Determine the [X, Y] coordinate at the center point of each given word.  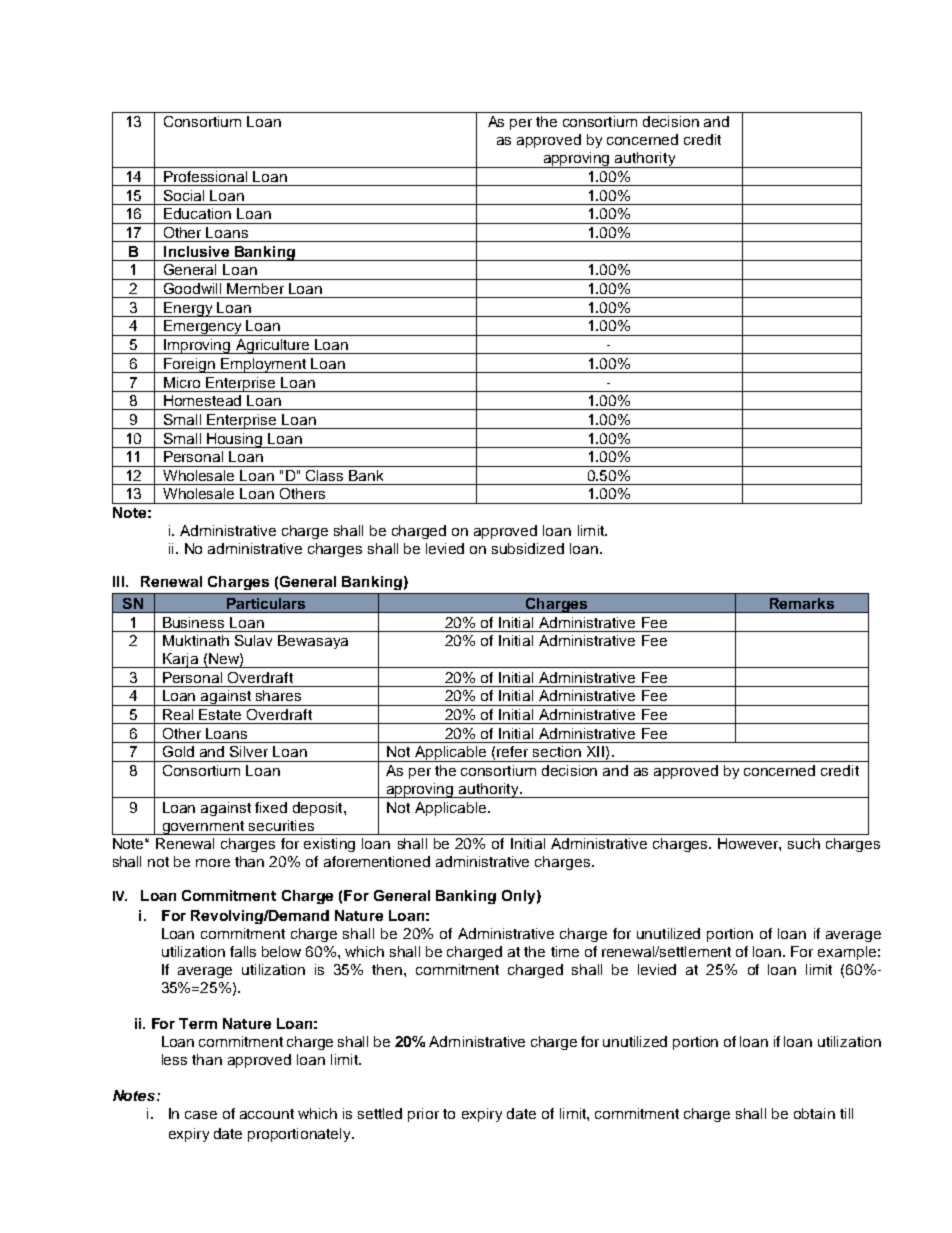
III [118, 581]
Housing [235, 440]
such [804, 843]
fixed [271, 807]
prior [423, 1115]
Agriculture [273, 346]
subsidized [528, 548]
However [749, 844]
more [213, 863]
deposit [319, 809]
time [565, 951]
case [201, 1115]
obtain [814, 1113]
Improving [197, 346]
